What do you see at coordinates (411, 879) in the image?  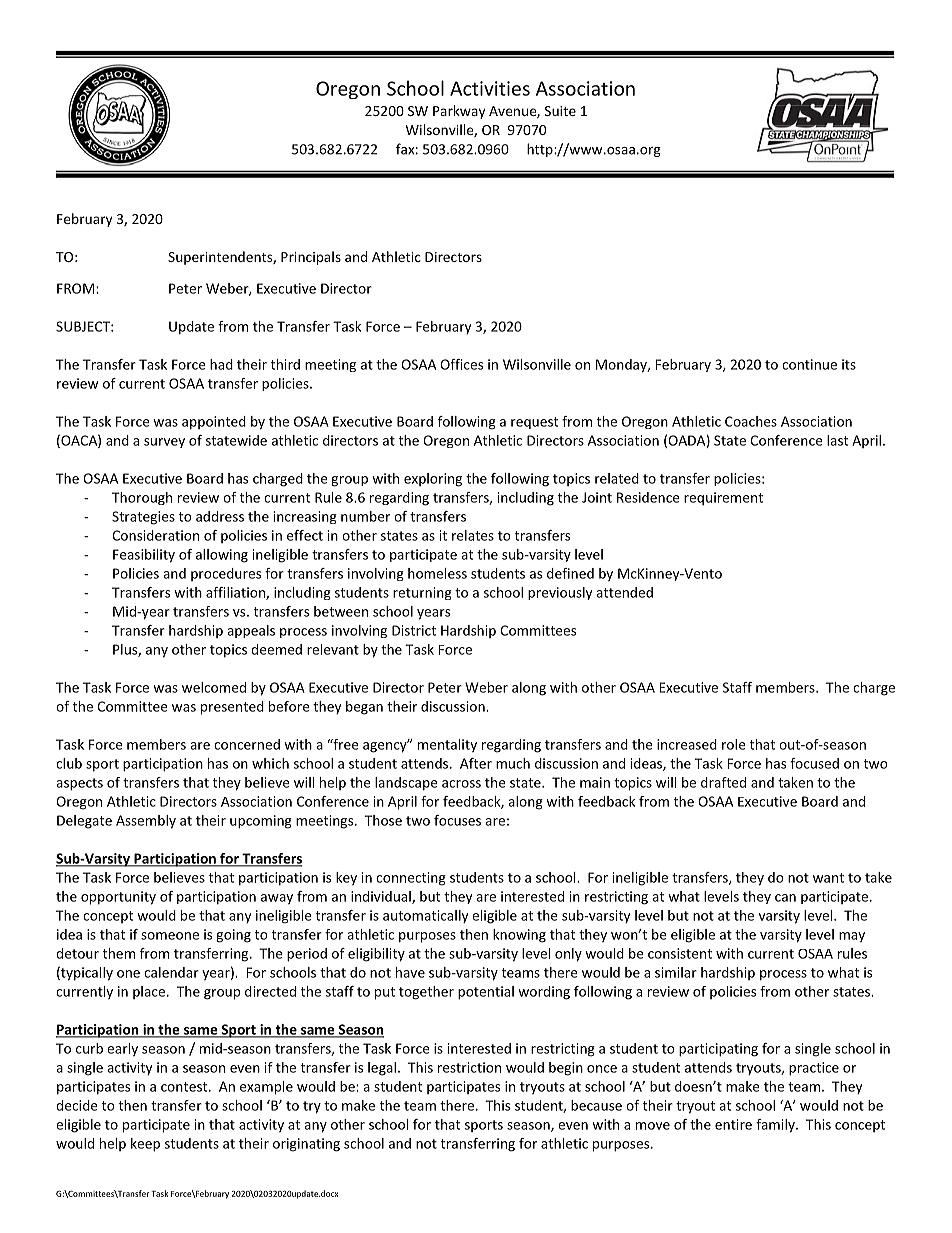 I see `connecting` at bounding box center [411, 879].
